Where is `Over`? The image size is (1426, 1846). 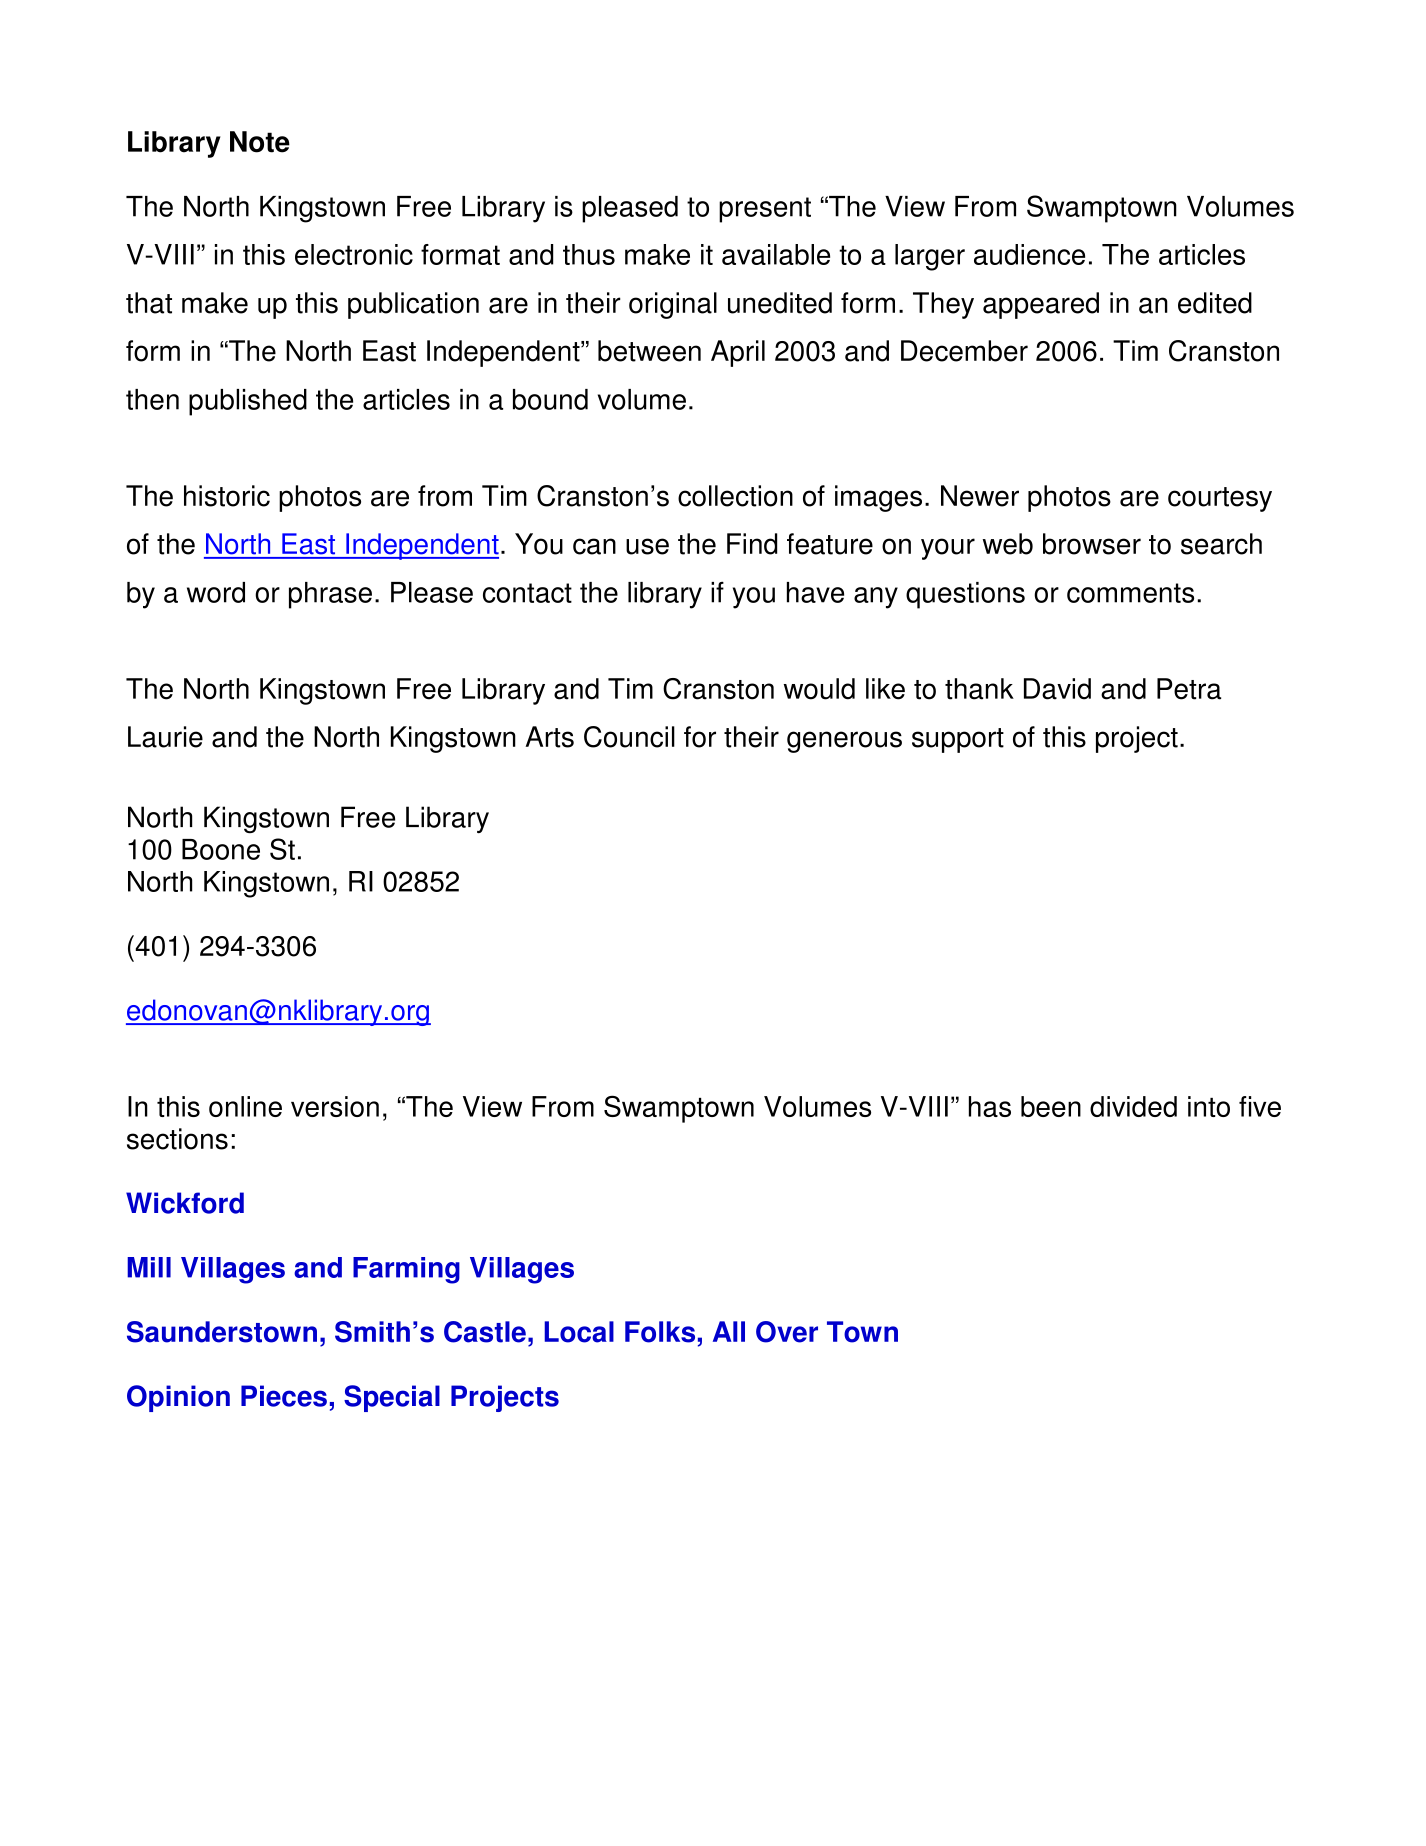
Over is located at coordinates (787, 1332).
